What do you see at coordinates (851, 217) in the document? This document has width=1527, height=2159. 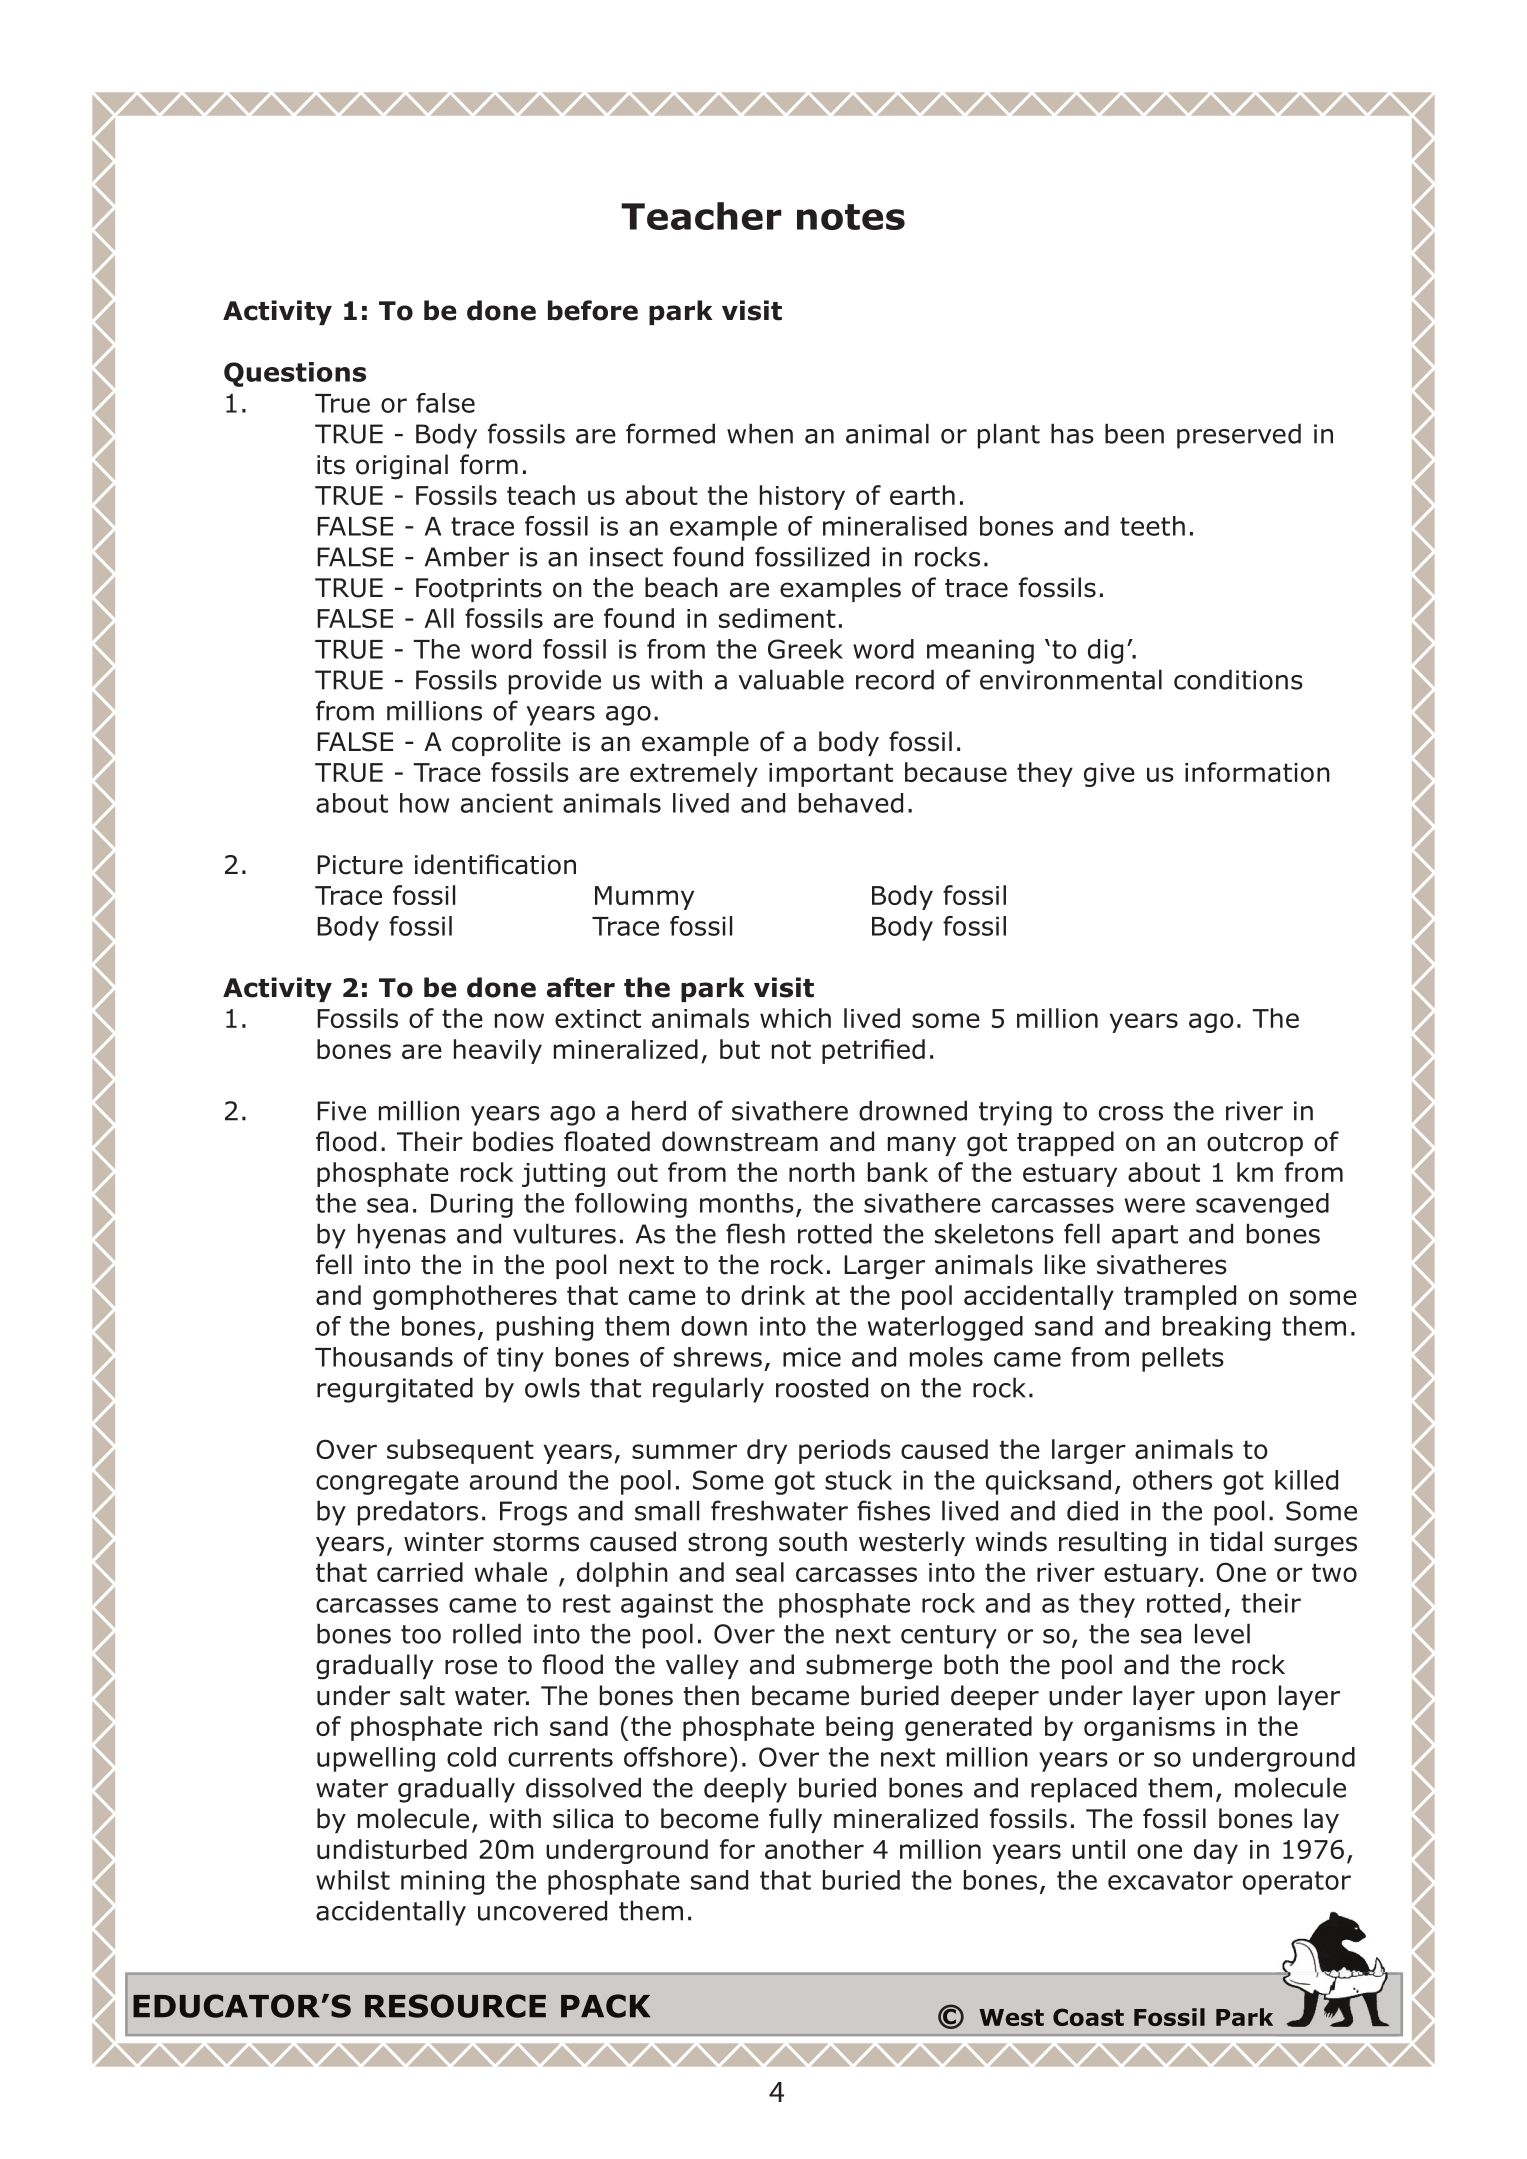 I see `notes` at bounding box center [851, 217].
